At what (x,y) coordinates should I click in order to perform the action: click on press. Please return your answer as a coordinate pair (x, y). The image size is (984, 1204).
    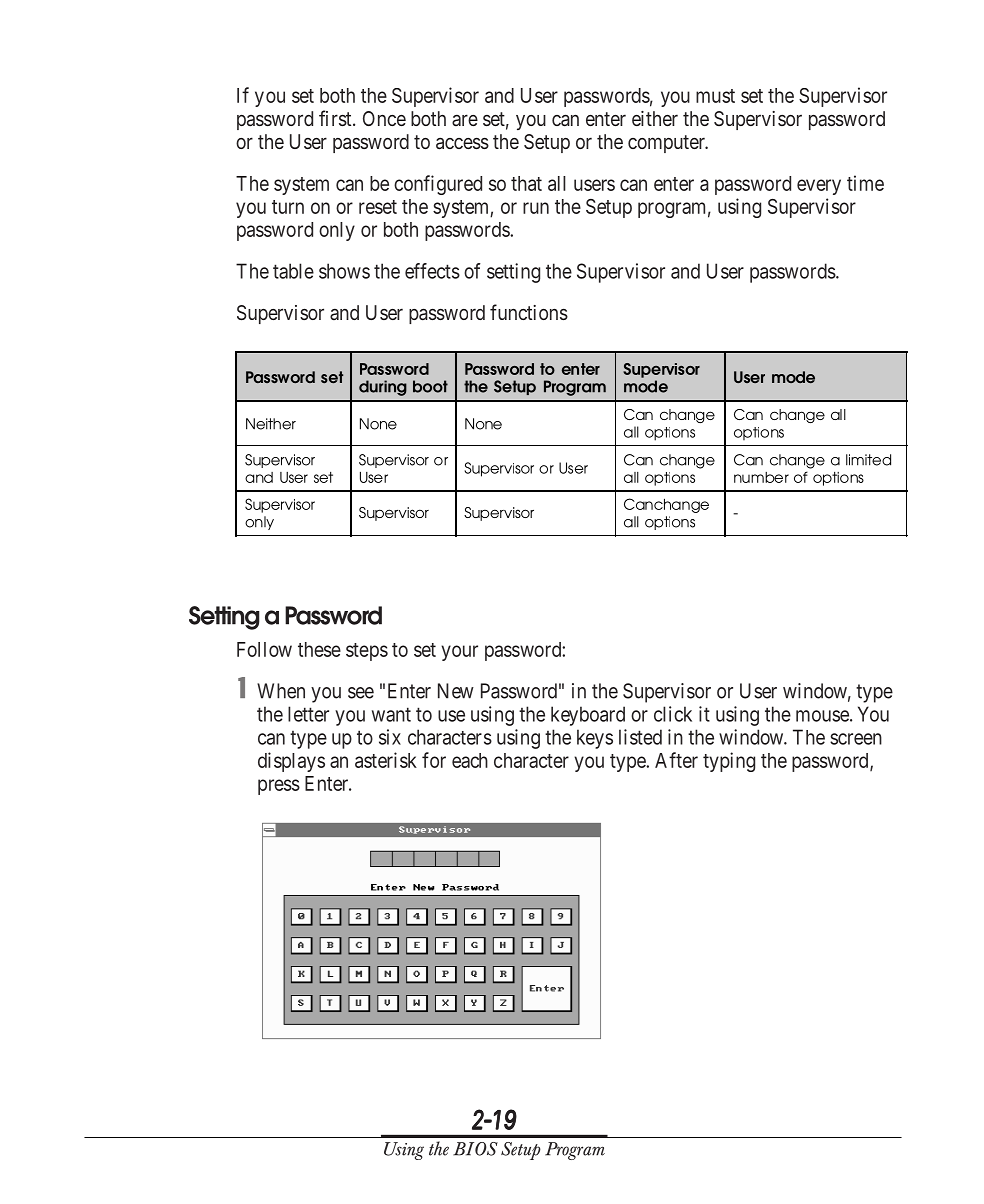
    Looking at the image, I should click on (279, 787).
